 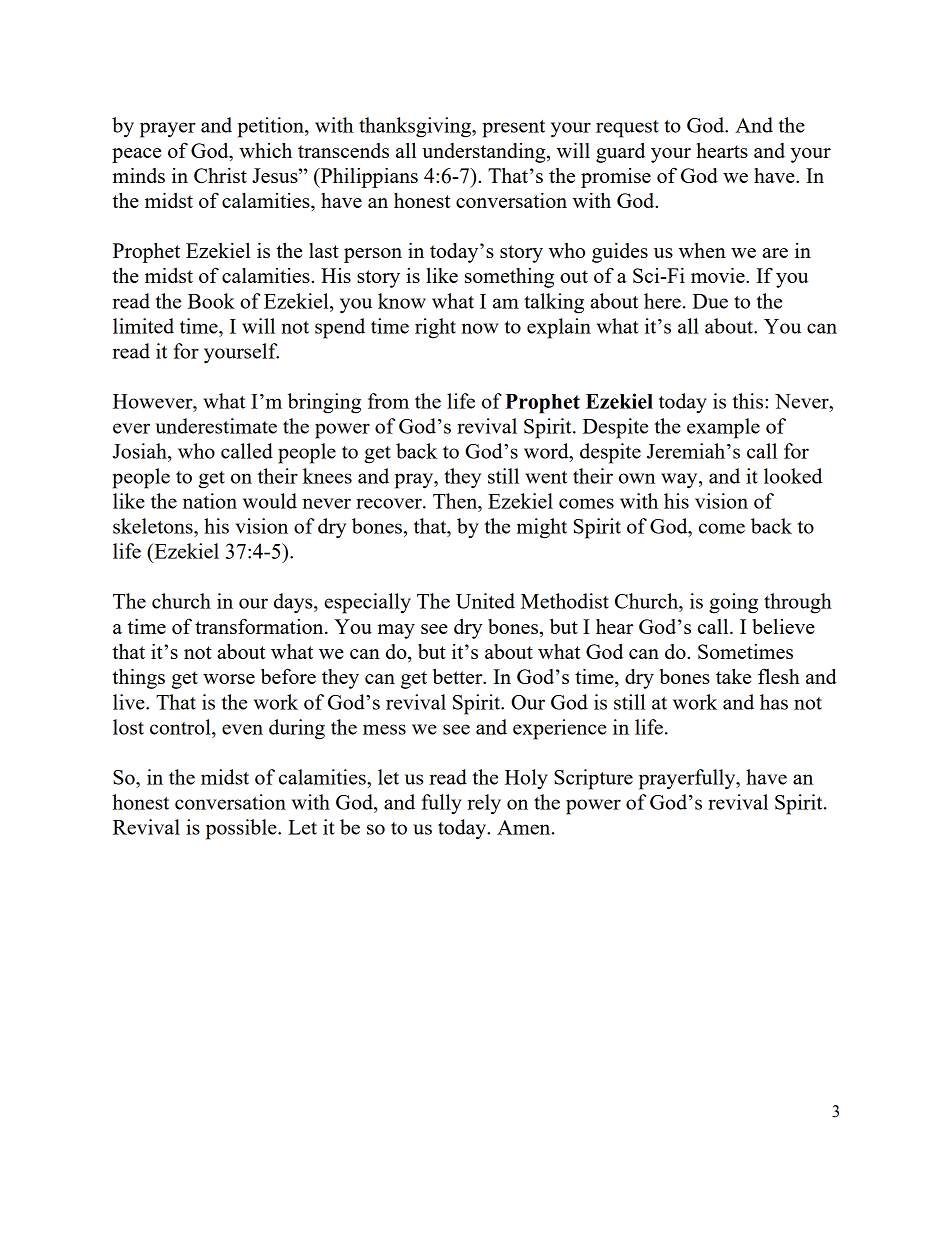 I want to click on take, so click(x=733, y=676).
